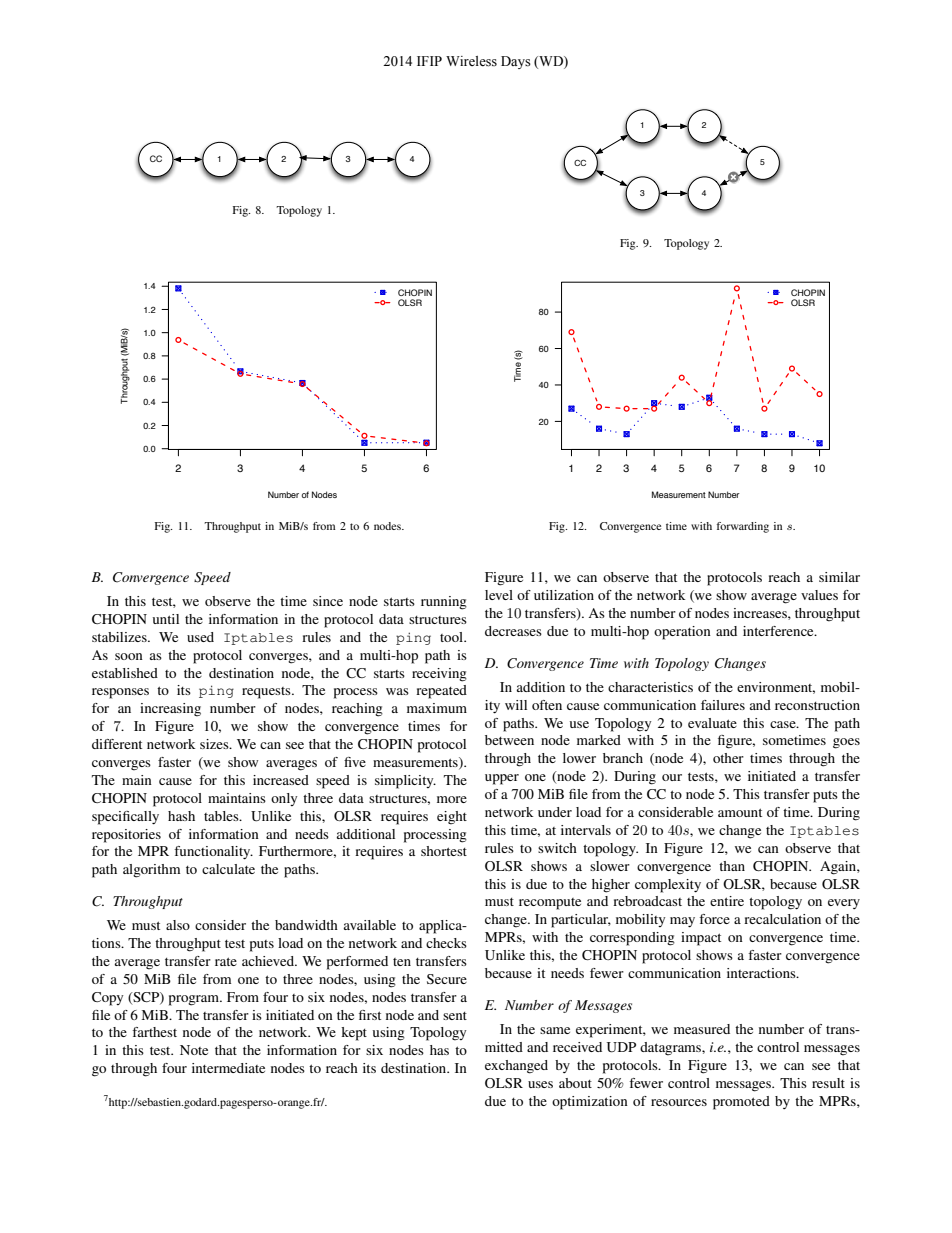 The image size is (952, 1233). What do you see at coordinates (166, 619) in the screenshot?
I see `until` at bounding box center [166, 619].
